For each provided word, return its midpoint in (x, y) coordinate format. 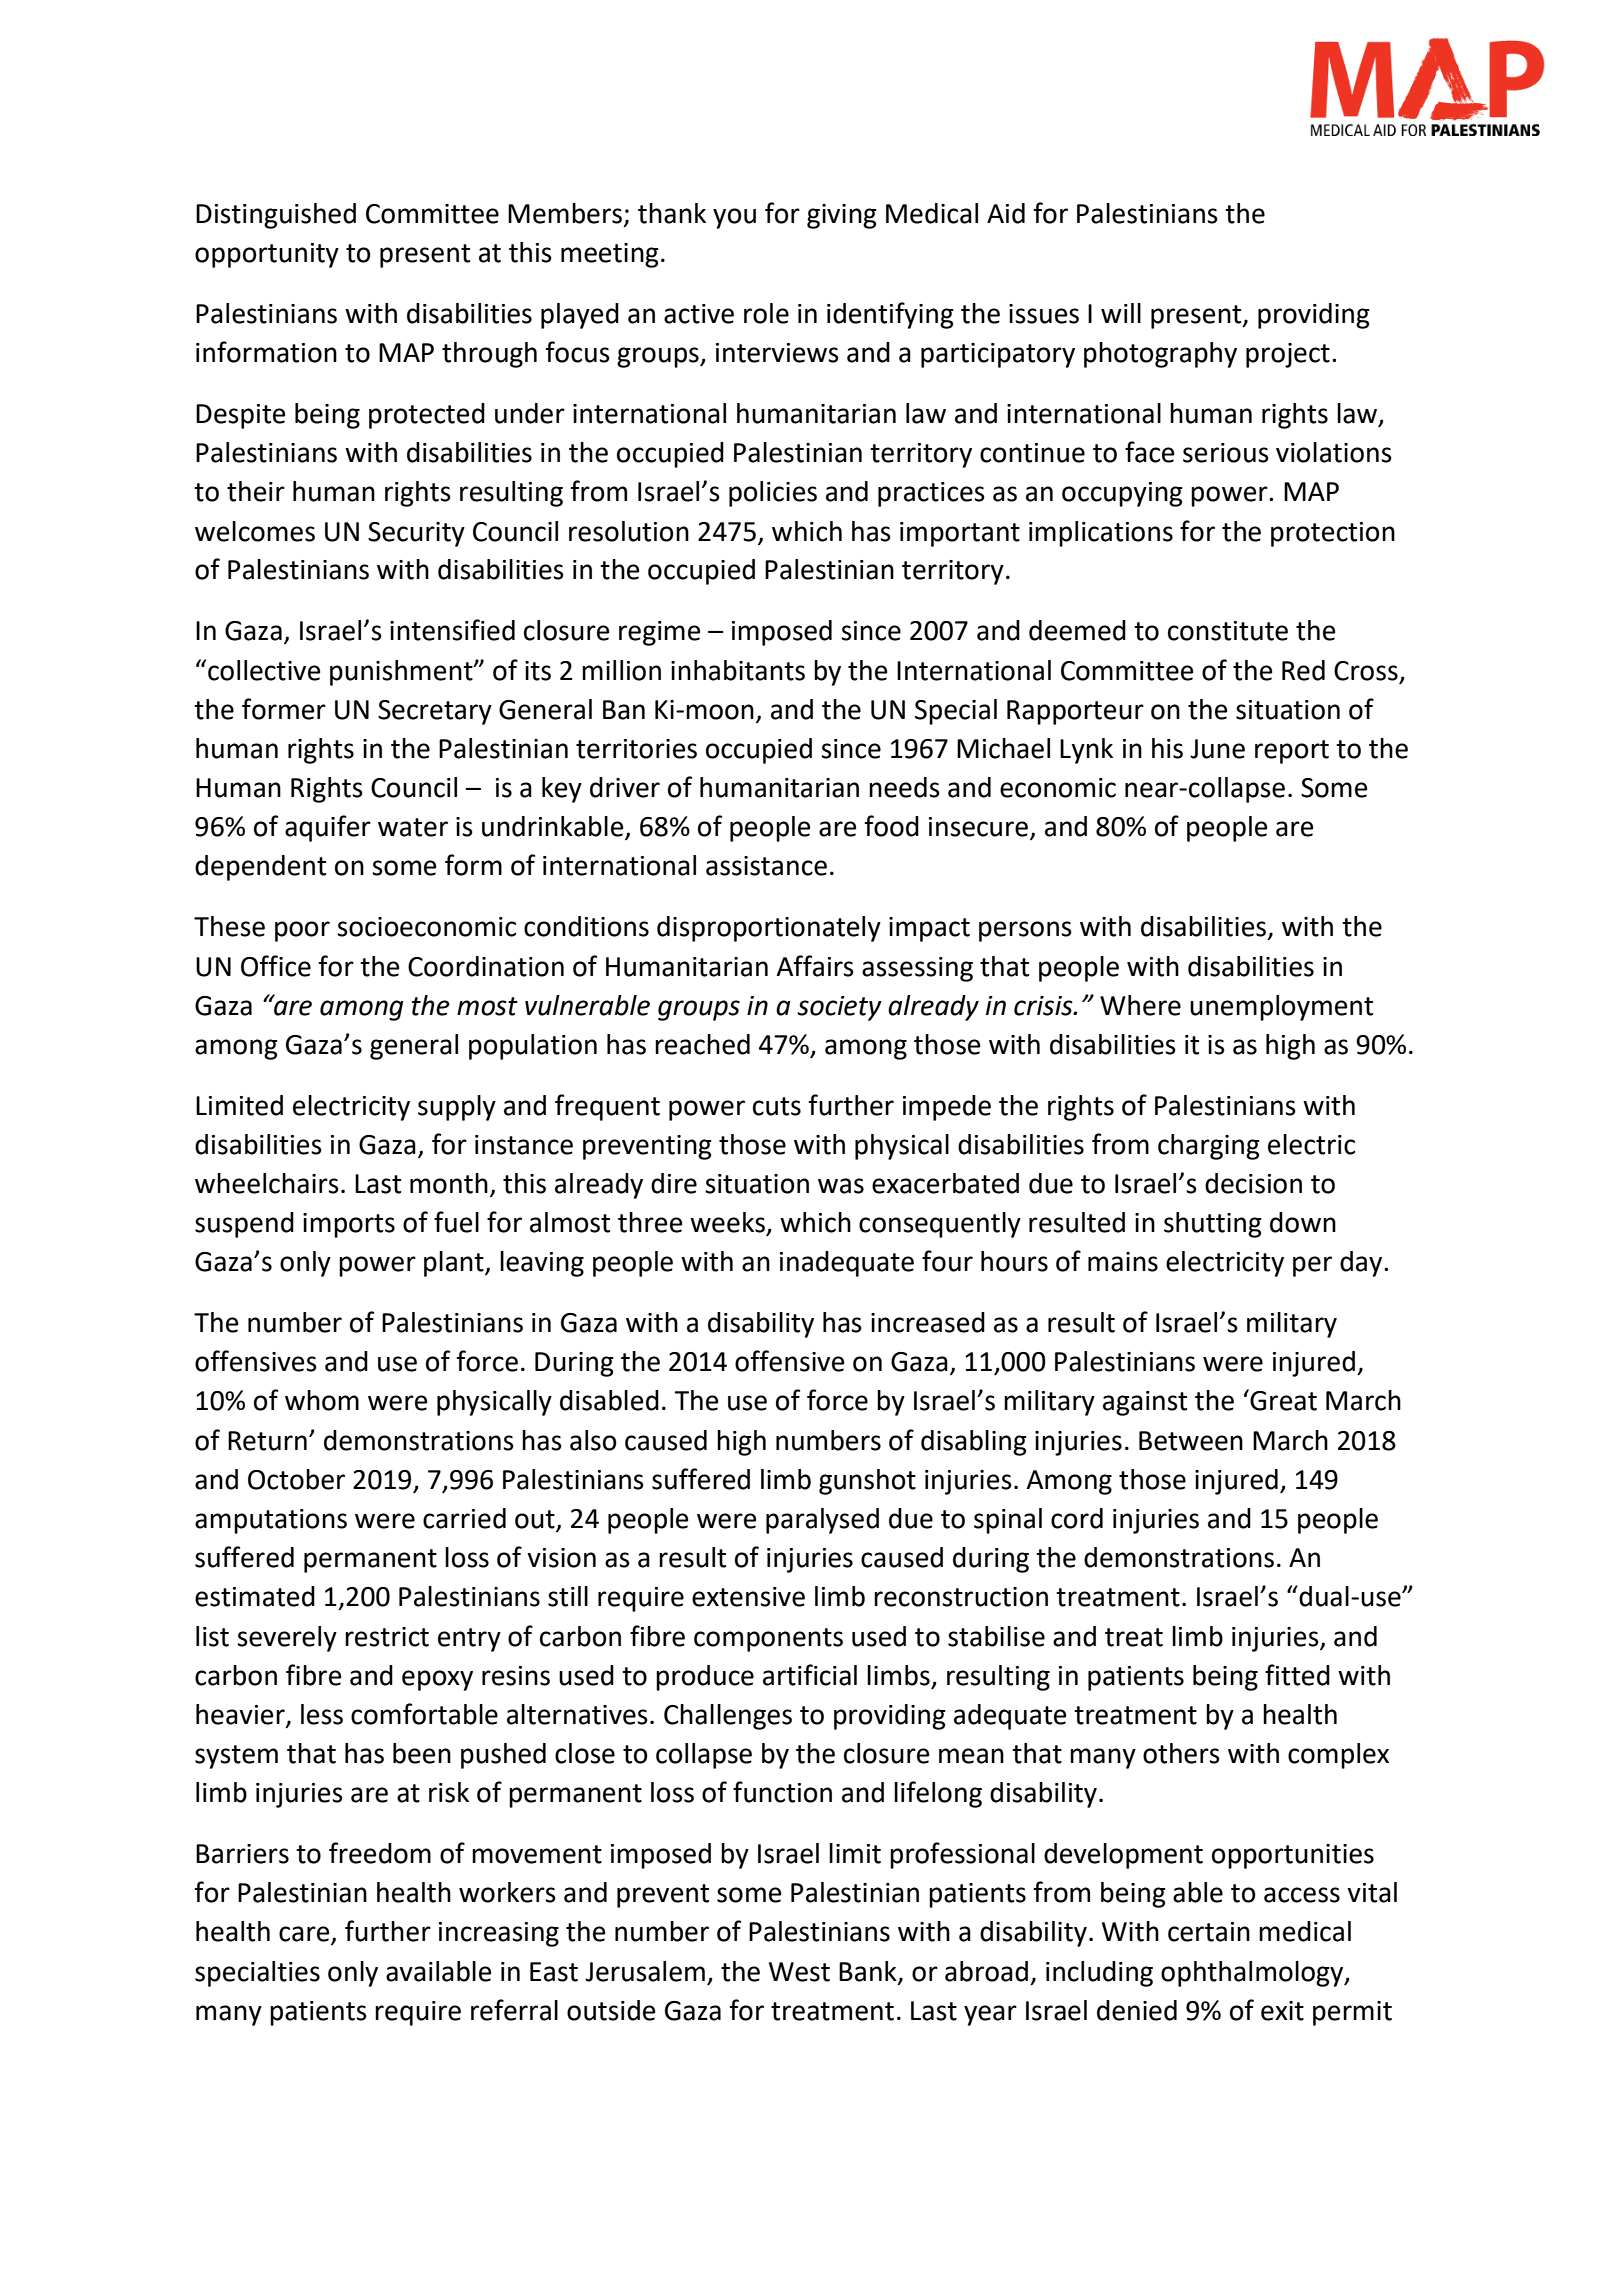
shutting (1213, 1225)
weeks (729, 1223)
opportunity (267, 255)
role (766, 313)
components (768, 1640)
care (305, 1935)
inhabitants (738, 670)
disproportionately (769, 929)
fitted (1297, 1675)
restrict (387, 1637)
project (1288, 355)
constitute (1228, 631)
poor (302, 931)
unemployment (1281, 1008)
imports (349, 1225)
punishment (402, 673)
